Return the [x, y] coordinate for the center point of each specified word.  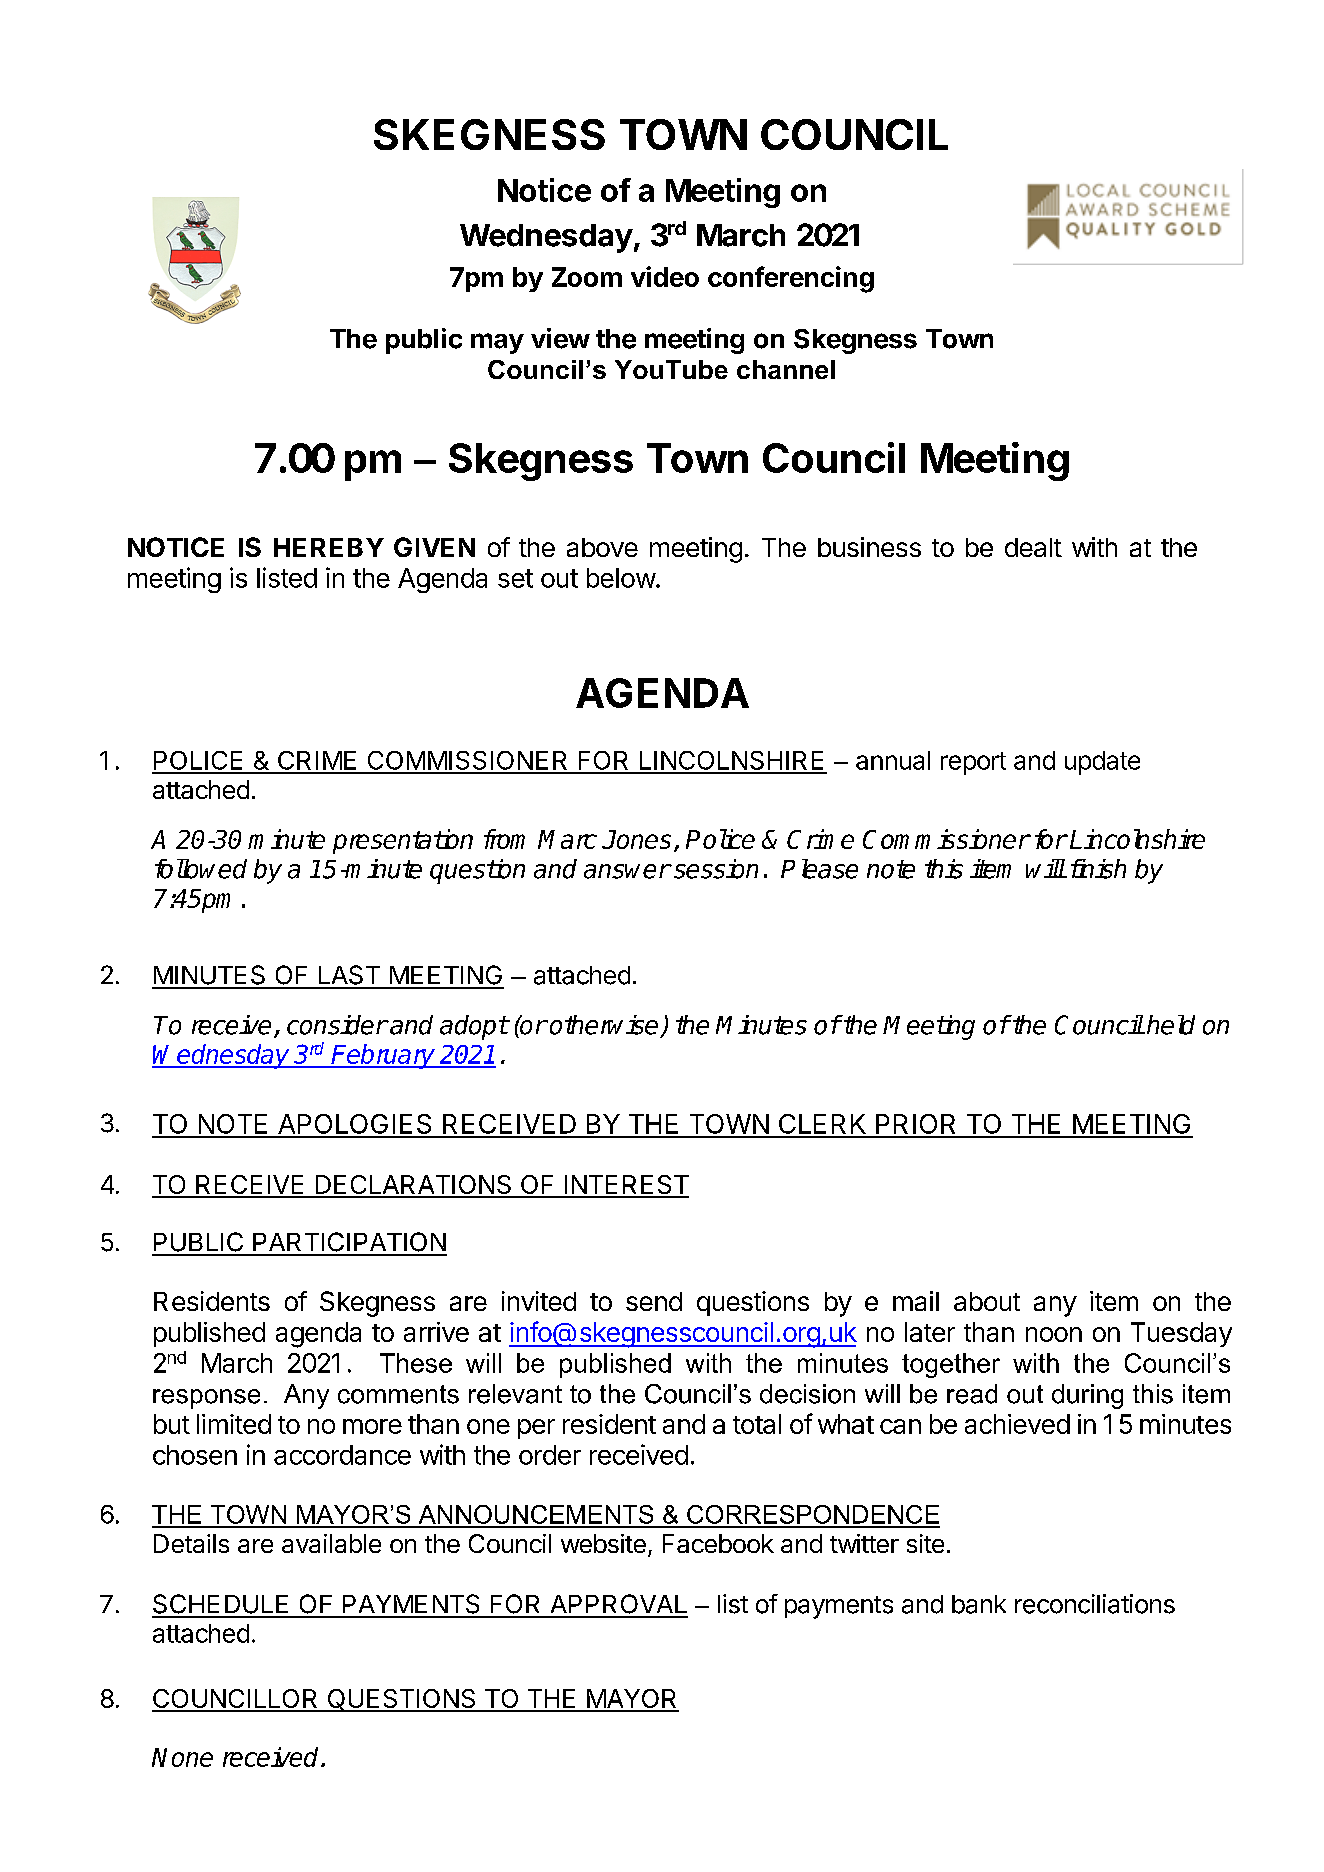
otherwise [604, 1025]
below [621, 578]
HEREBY [329, 547]
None [182, 1757]
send [654, 1301]
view [560, 338]
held [1171, 1025]
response [206, 1399]
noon [1054, 1334]
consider [337, 1025]
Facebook [718, 1543]
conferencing [791, 279]
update [1102, 763]
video [665, 276]
